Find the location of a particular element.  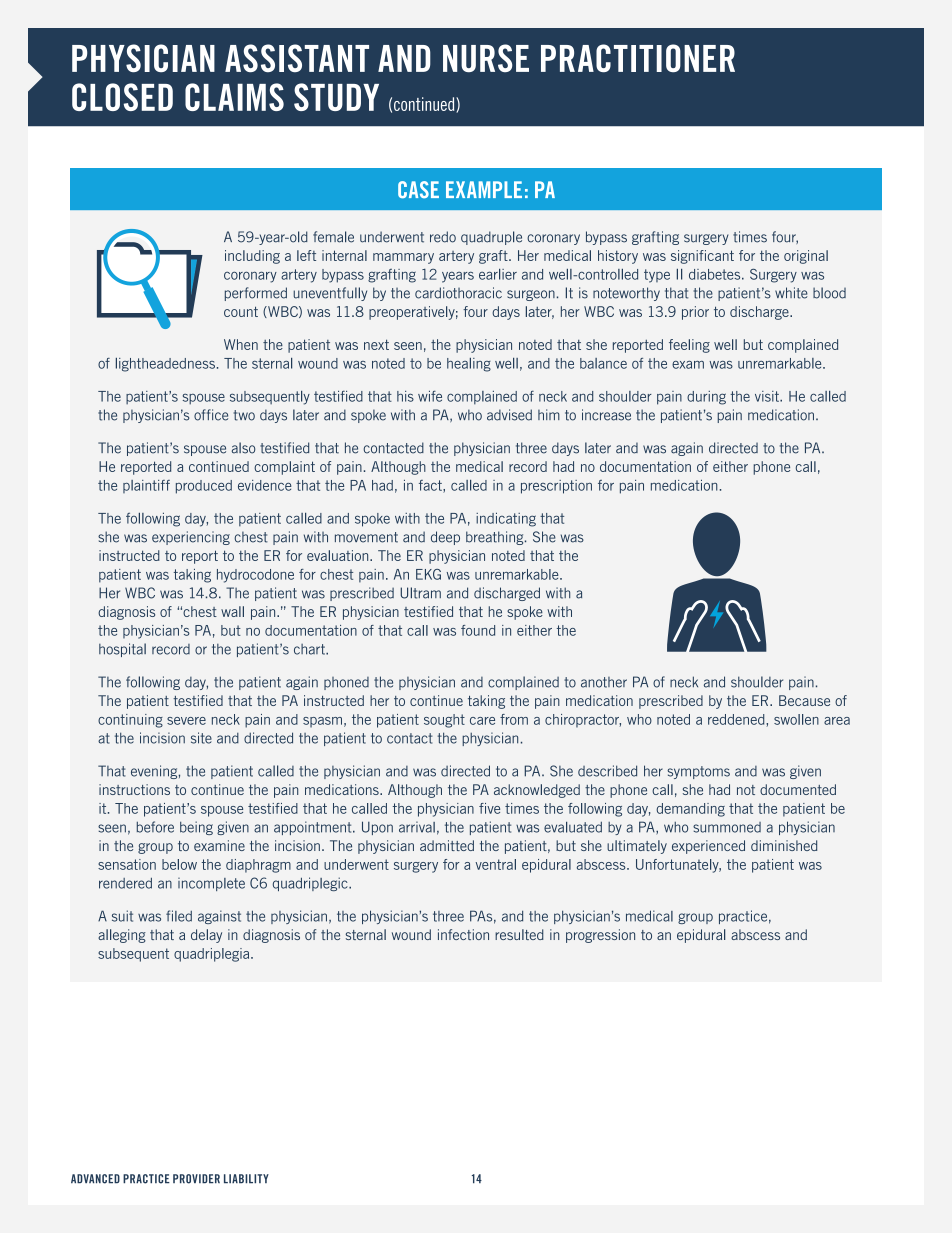

PRACTITIONER is located at coordinates (638, 58).
